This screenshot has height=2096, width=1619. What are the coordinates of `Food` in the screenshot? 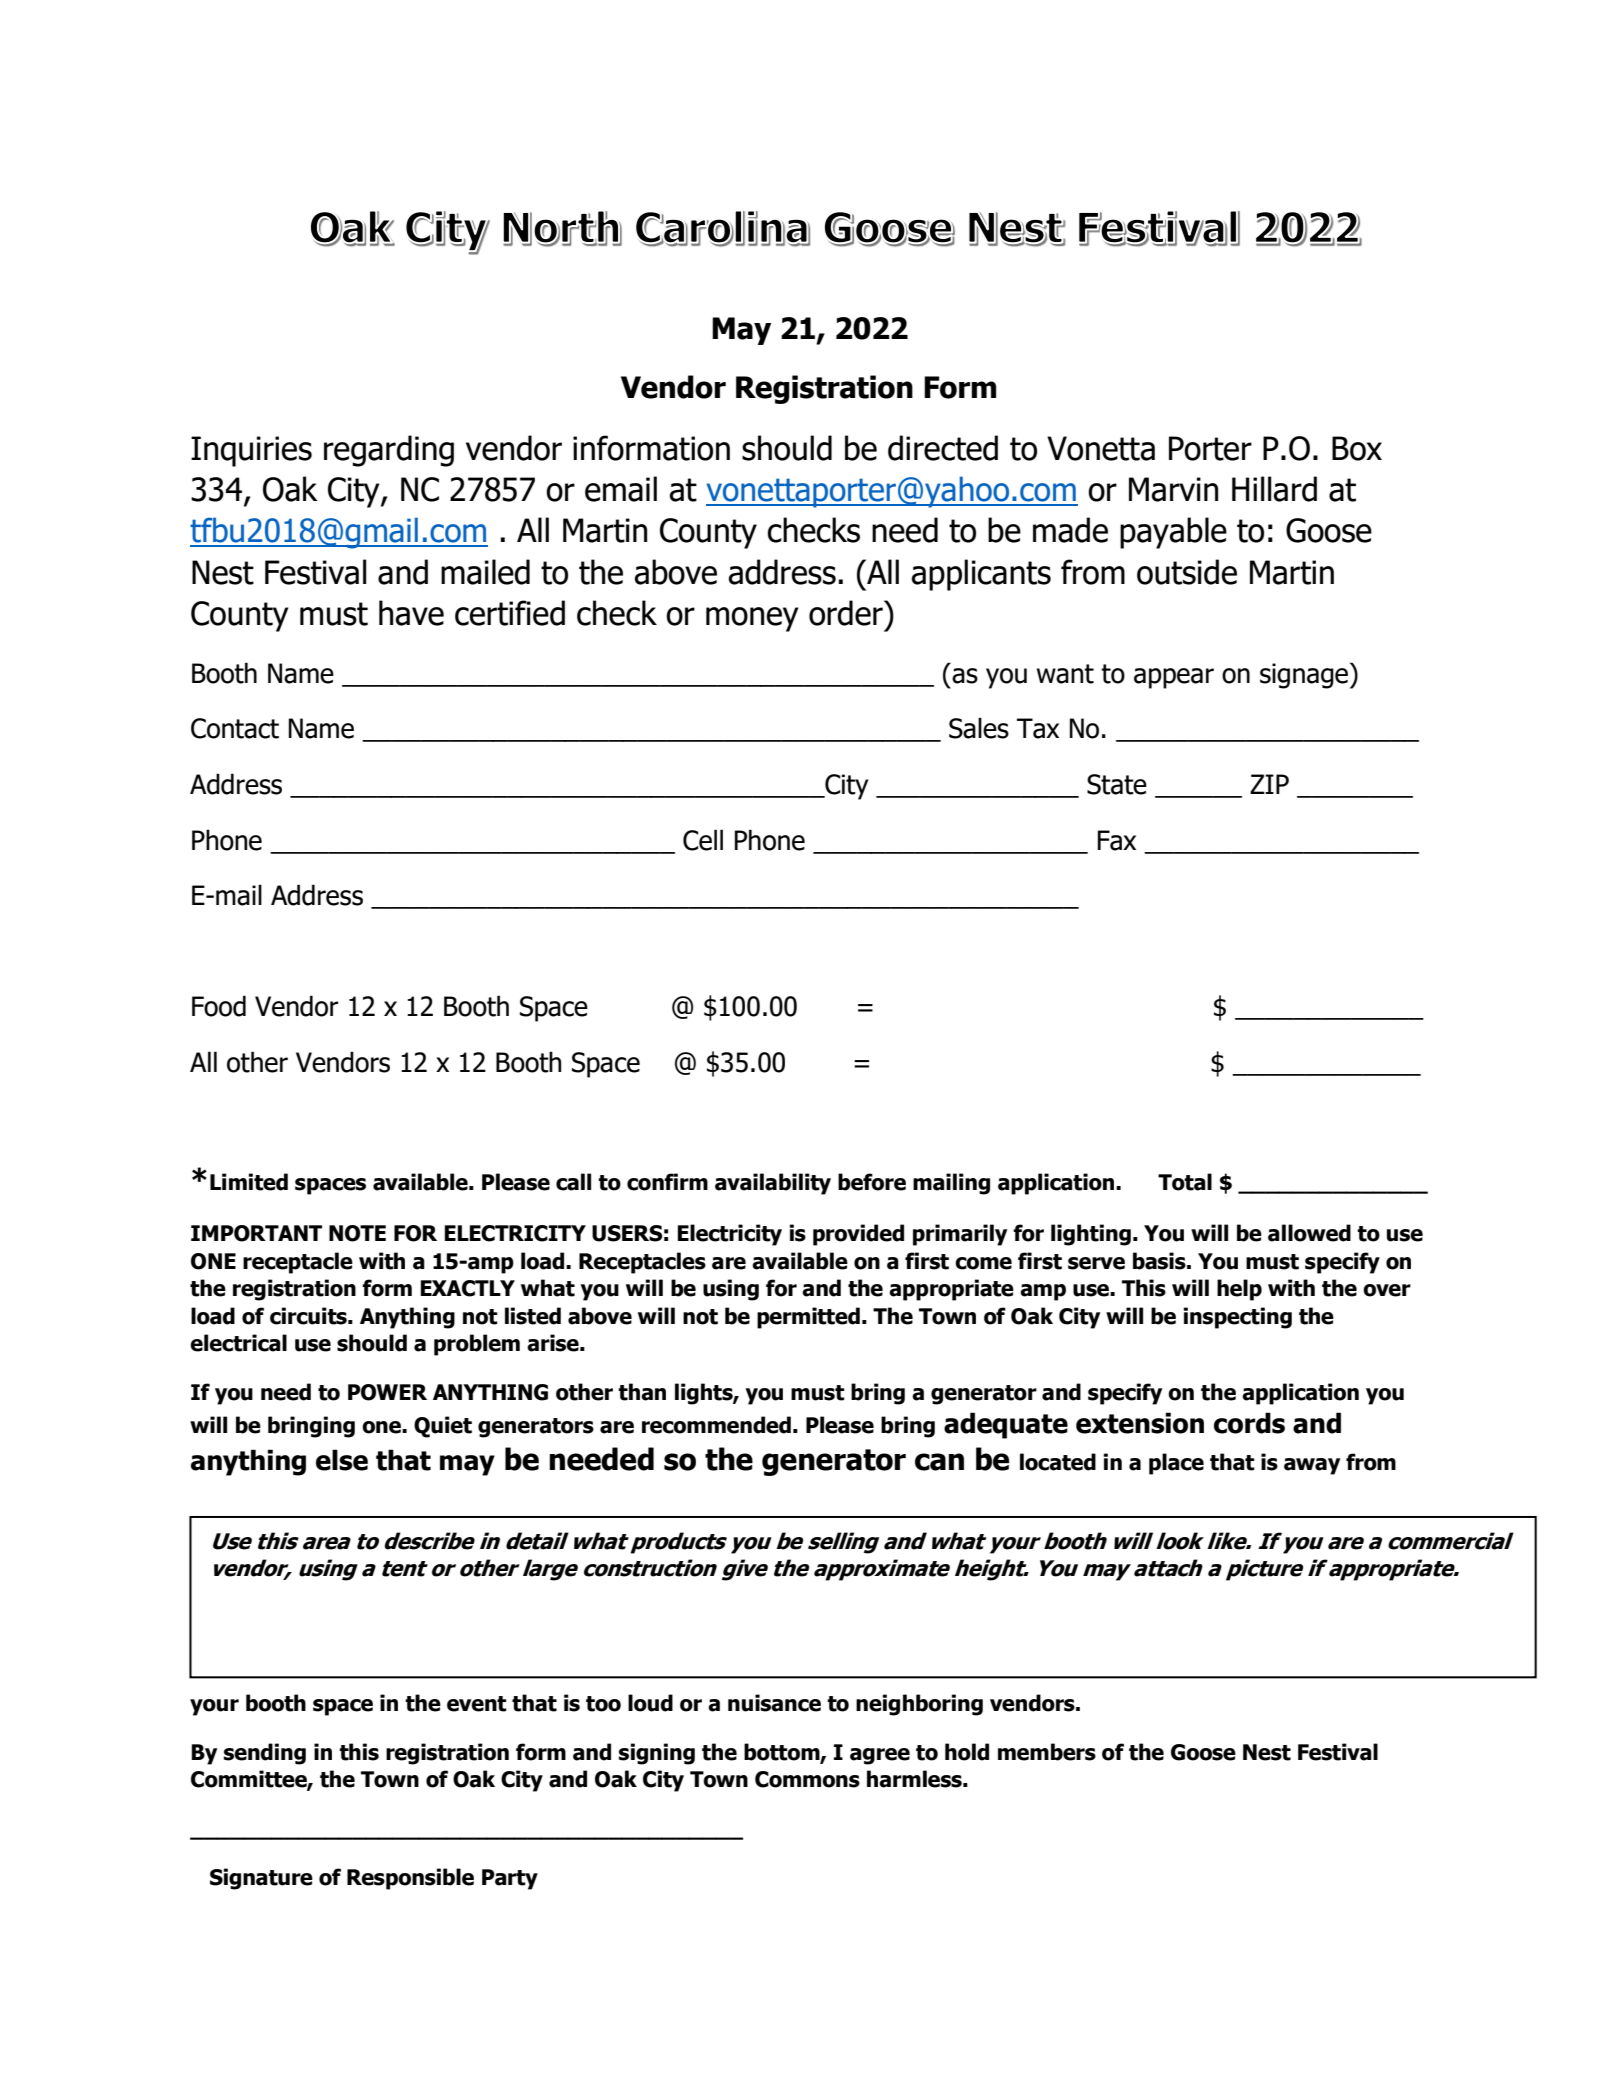 It's located at (219, 1006).
